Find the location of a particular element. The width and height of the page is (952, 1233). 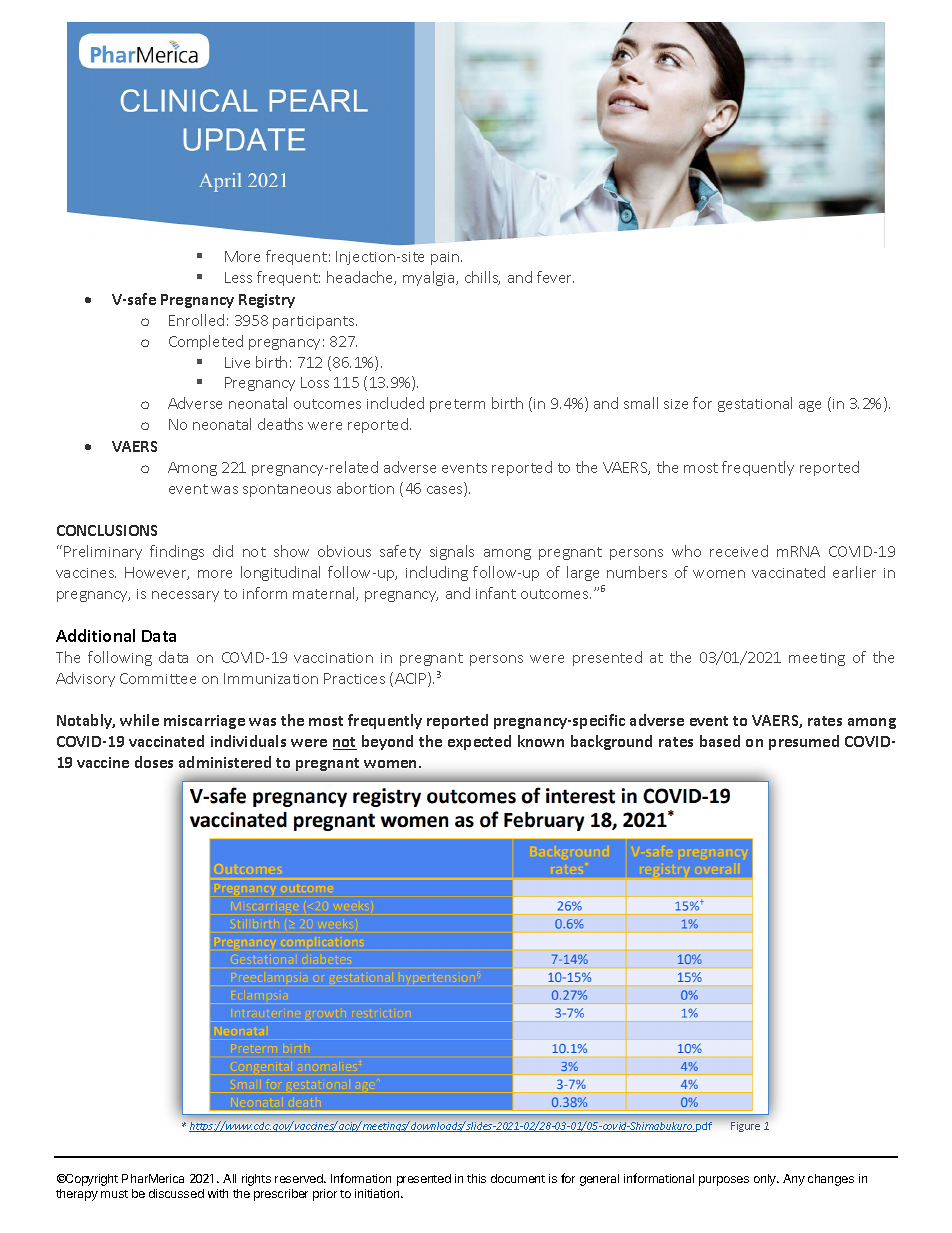

expected is located at coordinates (479, 742).
